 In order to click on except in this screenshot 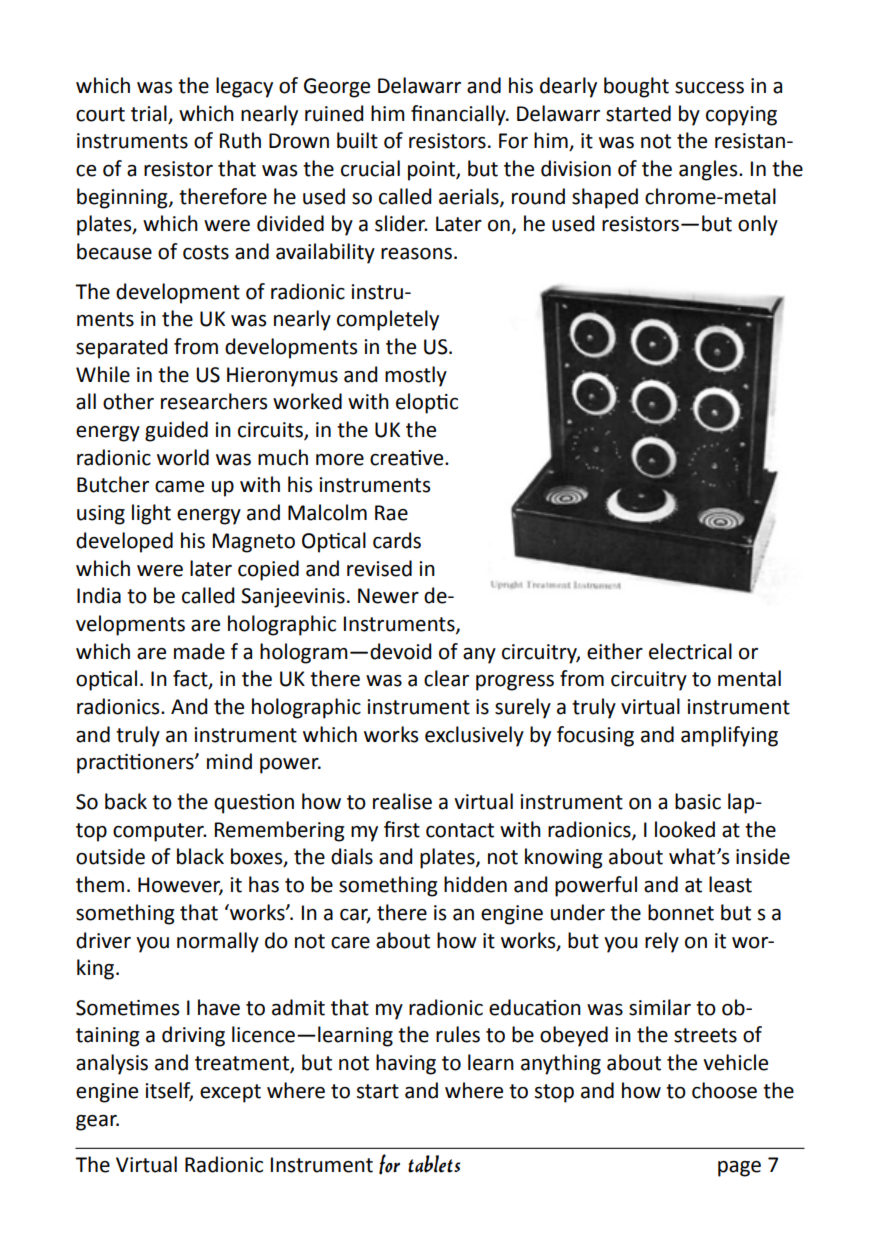, I will do `click(230, 1093)`.
